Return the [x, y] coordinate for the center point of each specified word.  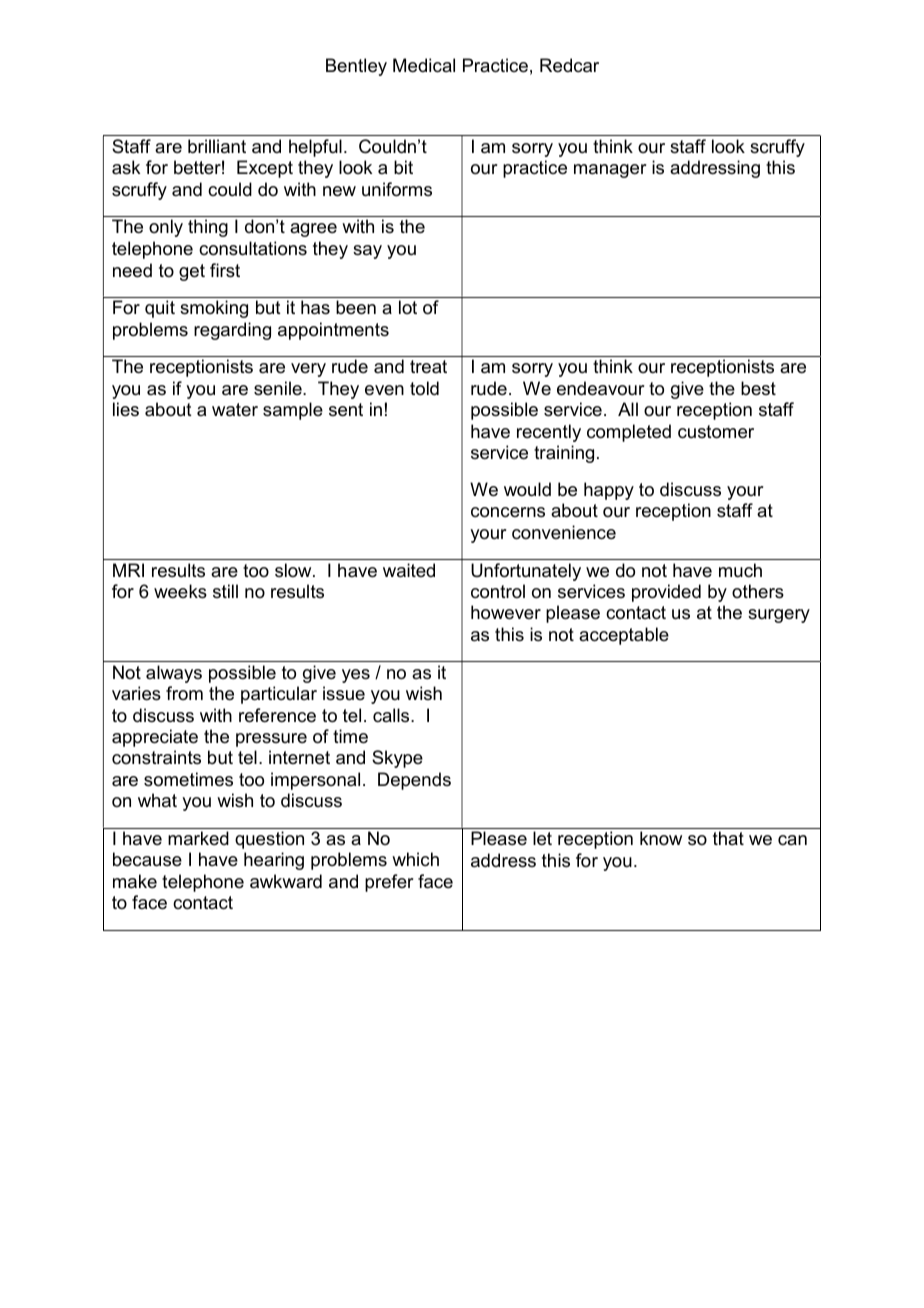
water [235, 410]
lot [408, 307]
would [527, 489]
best [758, 388]
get [192, 272]
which [415, 859]
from [184, 693]
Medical [424, 65]
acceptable [624, 636]
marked [198, 838]
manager [610, 171]
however [506, 612]
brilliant [217, 146]
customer [716, 432]
